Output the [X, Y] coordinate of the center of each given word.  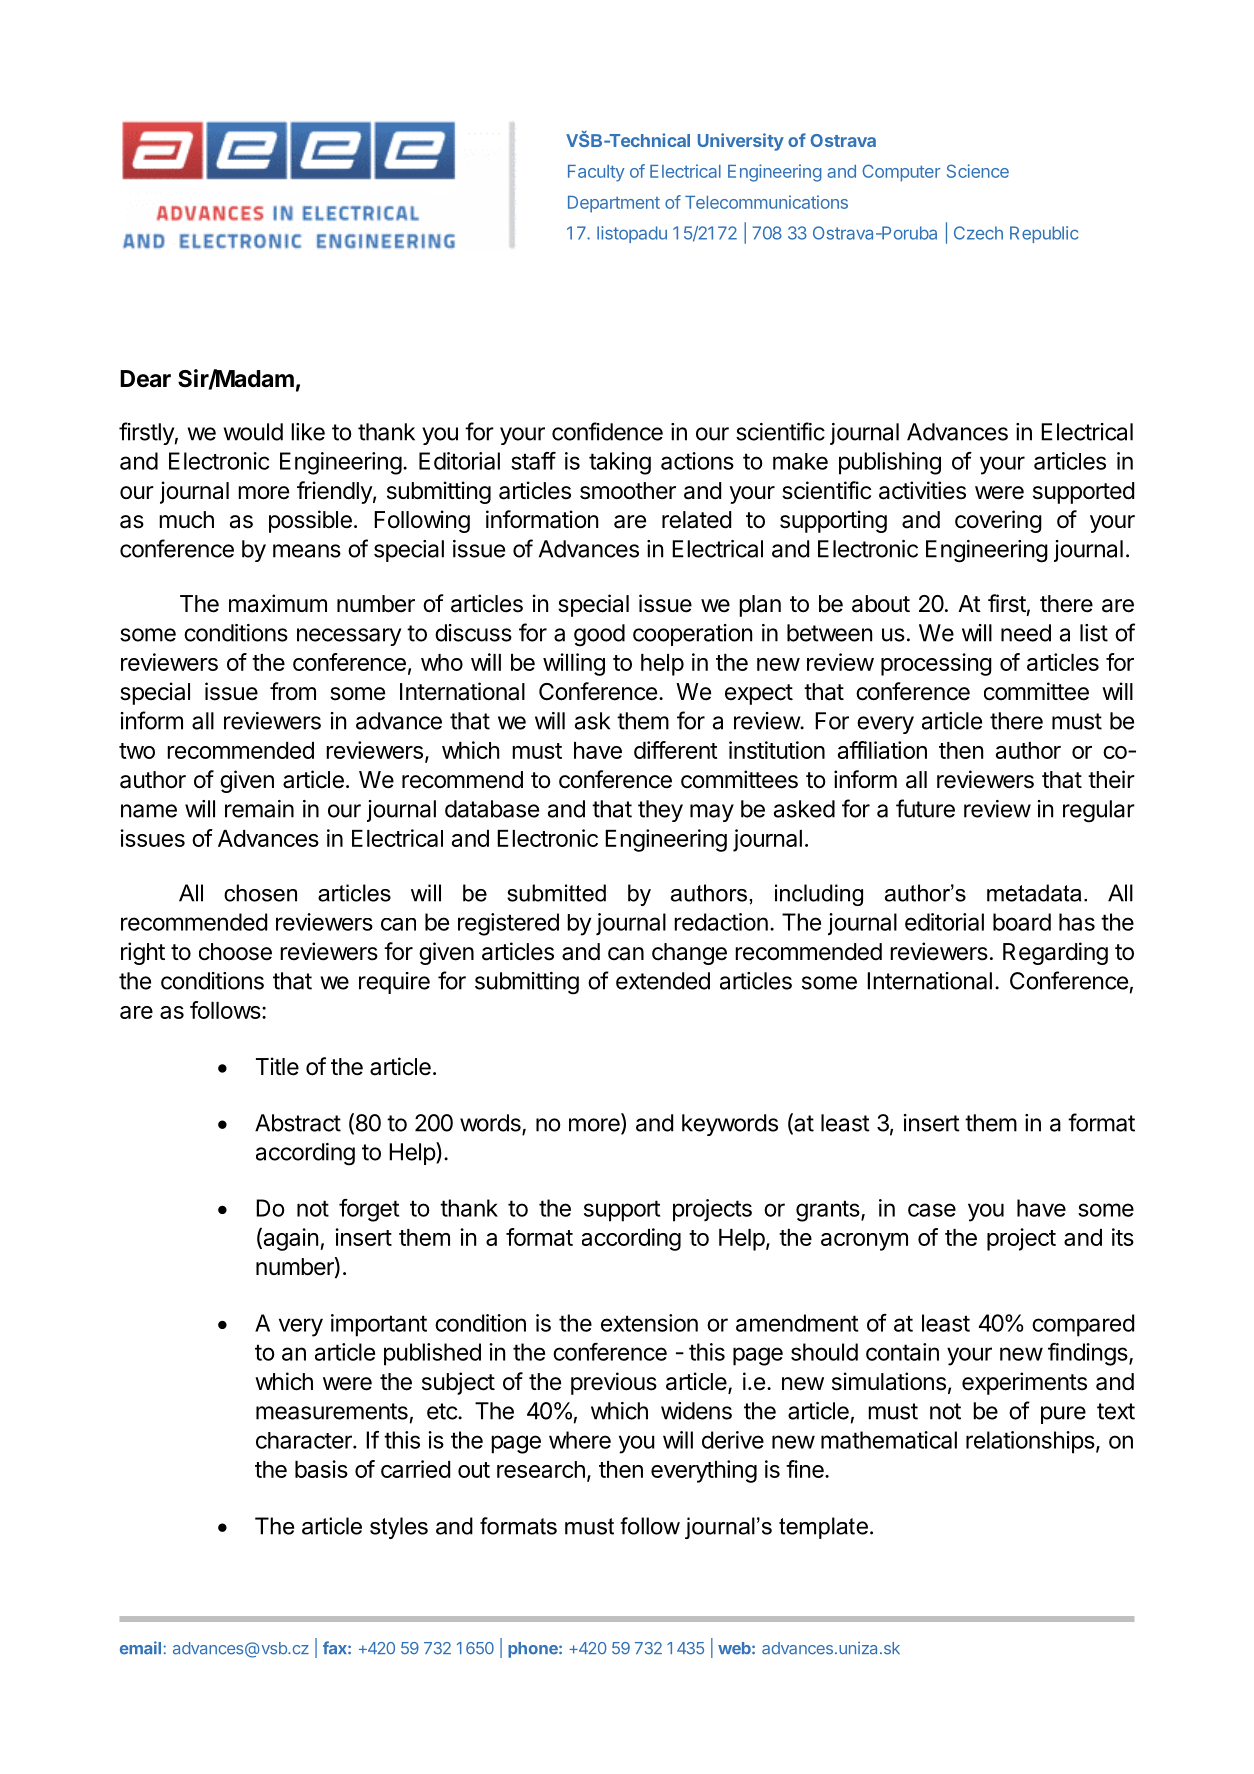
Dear [145, 379]
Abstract [298, 1123]
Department [614, 204]
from [293, 691]
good [599, 635]
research [541, 1469]
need [1026, 633]
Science [978, 171]
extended [663, 981]
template [823, 1528]
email [140, 1648]
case [932, 1210]
